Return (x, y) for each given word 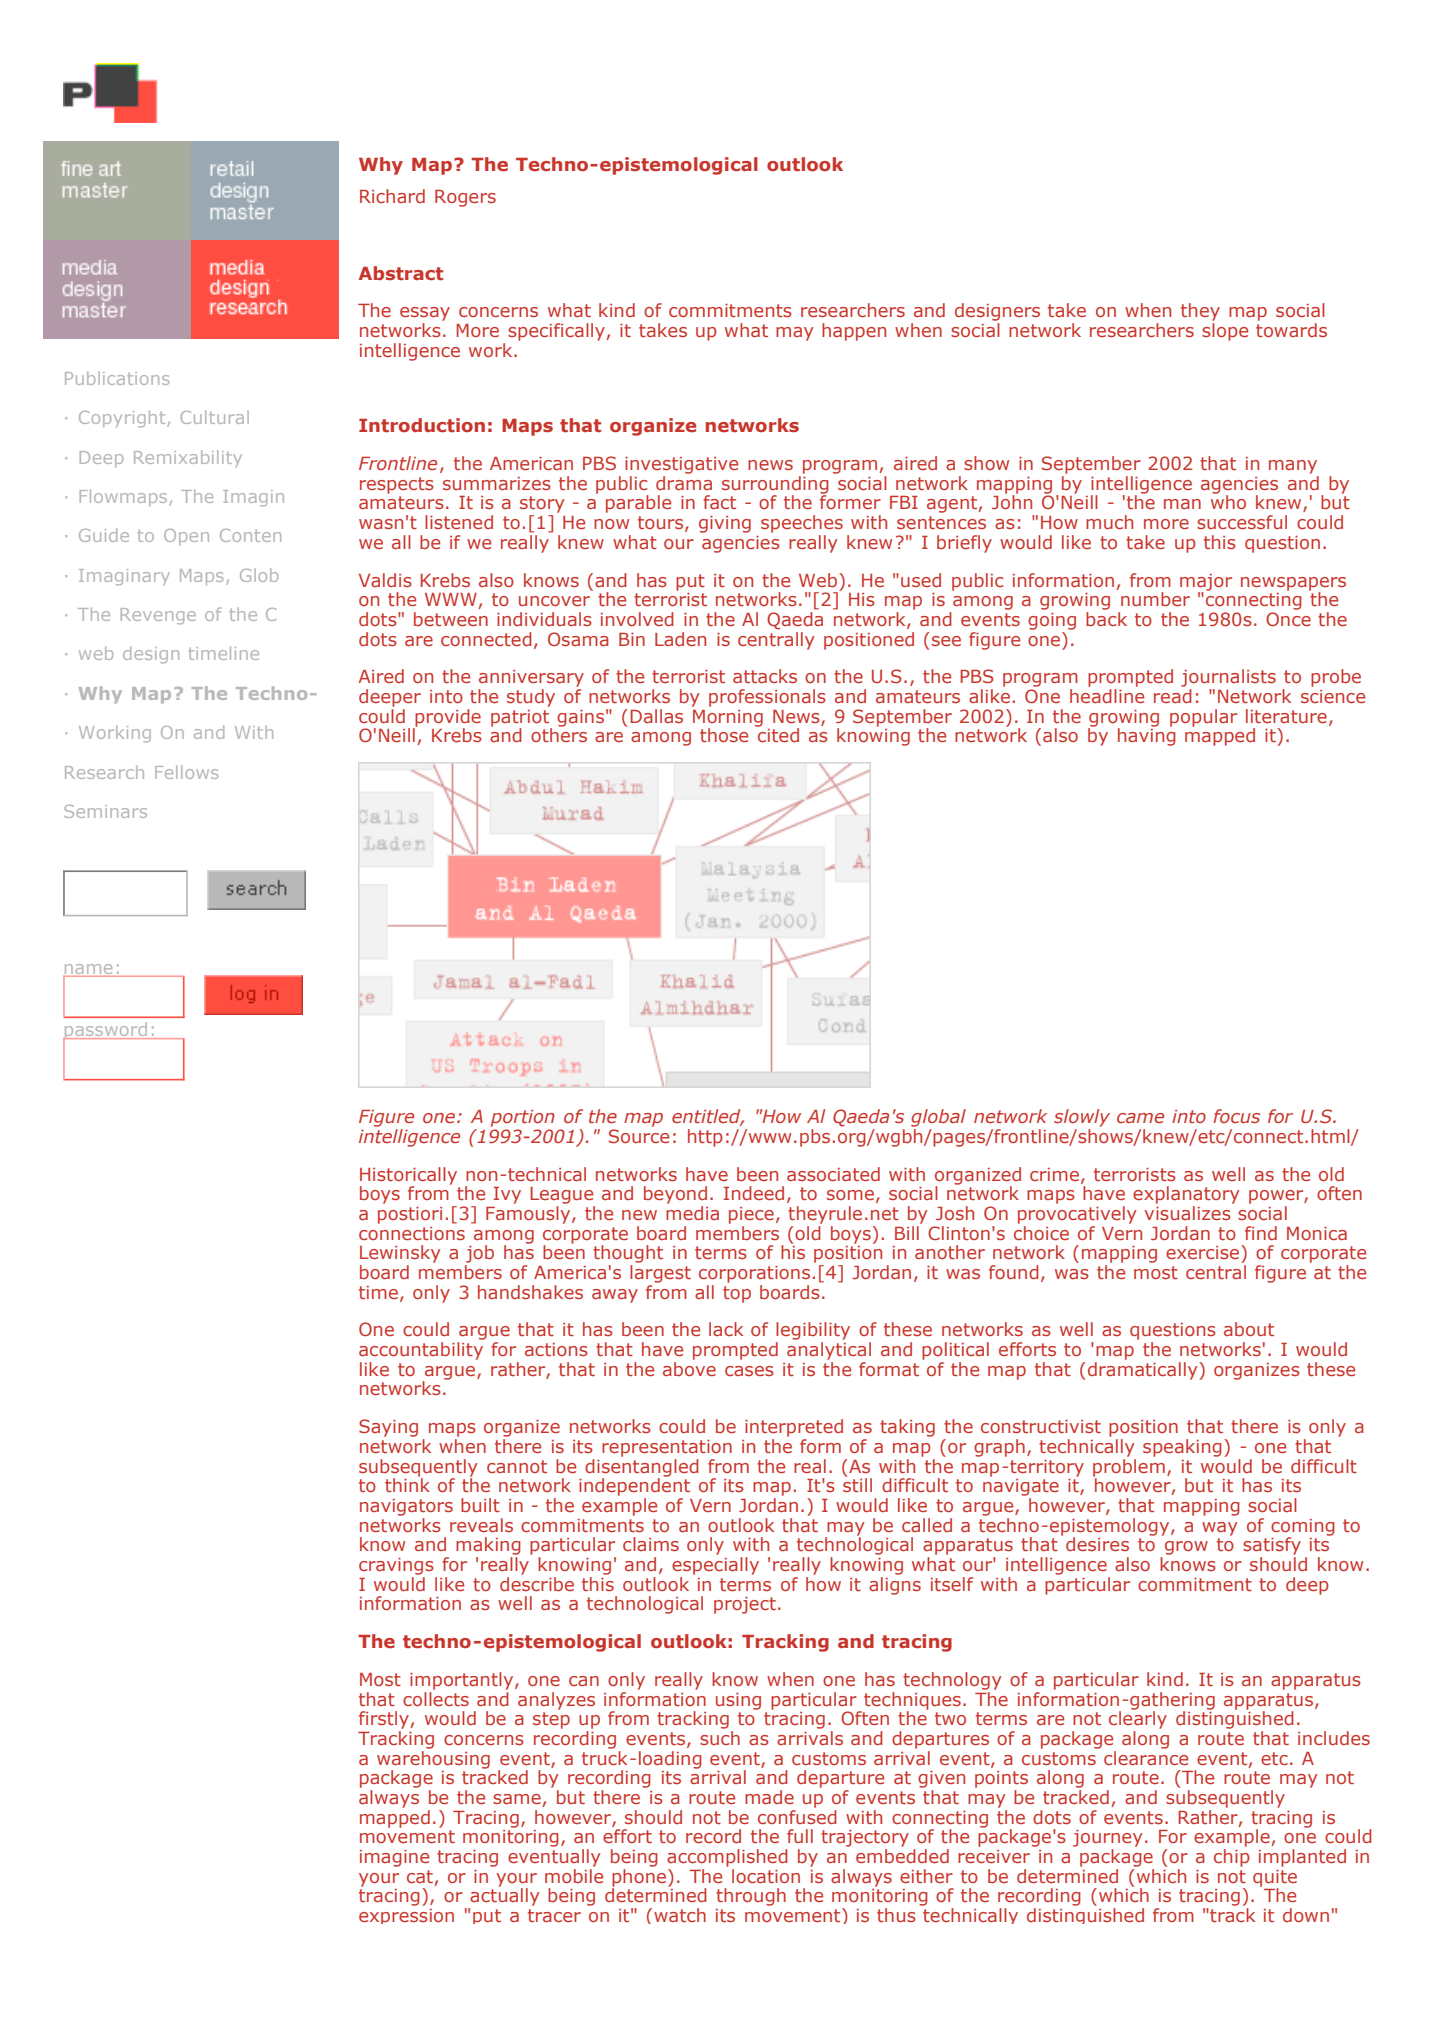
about (1249, 1329)
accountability (421, 1351)
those (724, 735)
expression (406, 1916)
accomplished (727, 1858)
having (1147, 736)
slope (1225, 332)
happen (854, 332)
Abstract (400, 273)
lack (726, 1329)
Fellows (186, 772)
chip (1232, 1858)
